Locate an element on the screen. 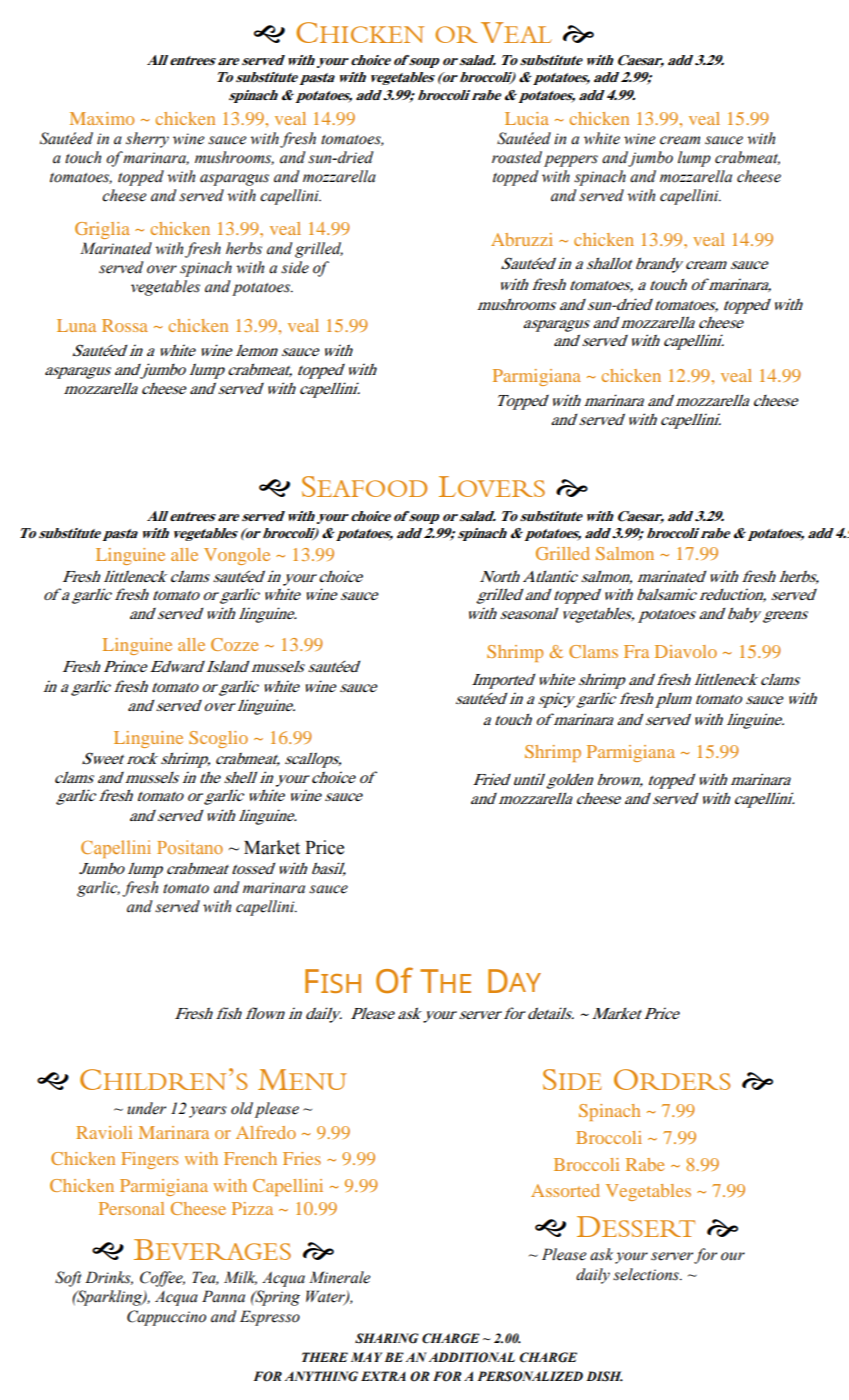  Fra is located at coordinates (636, 651).
